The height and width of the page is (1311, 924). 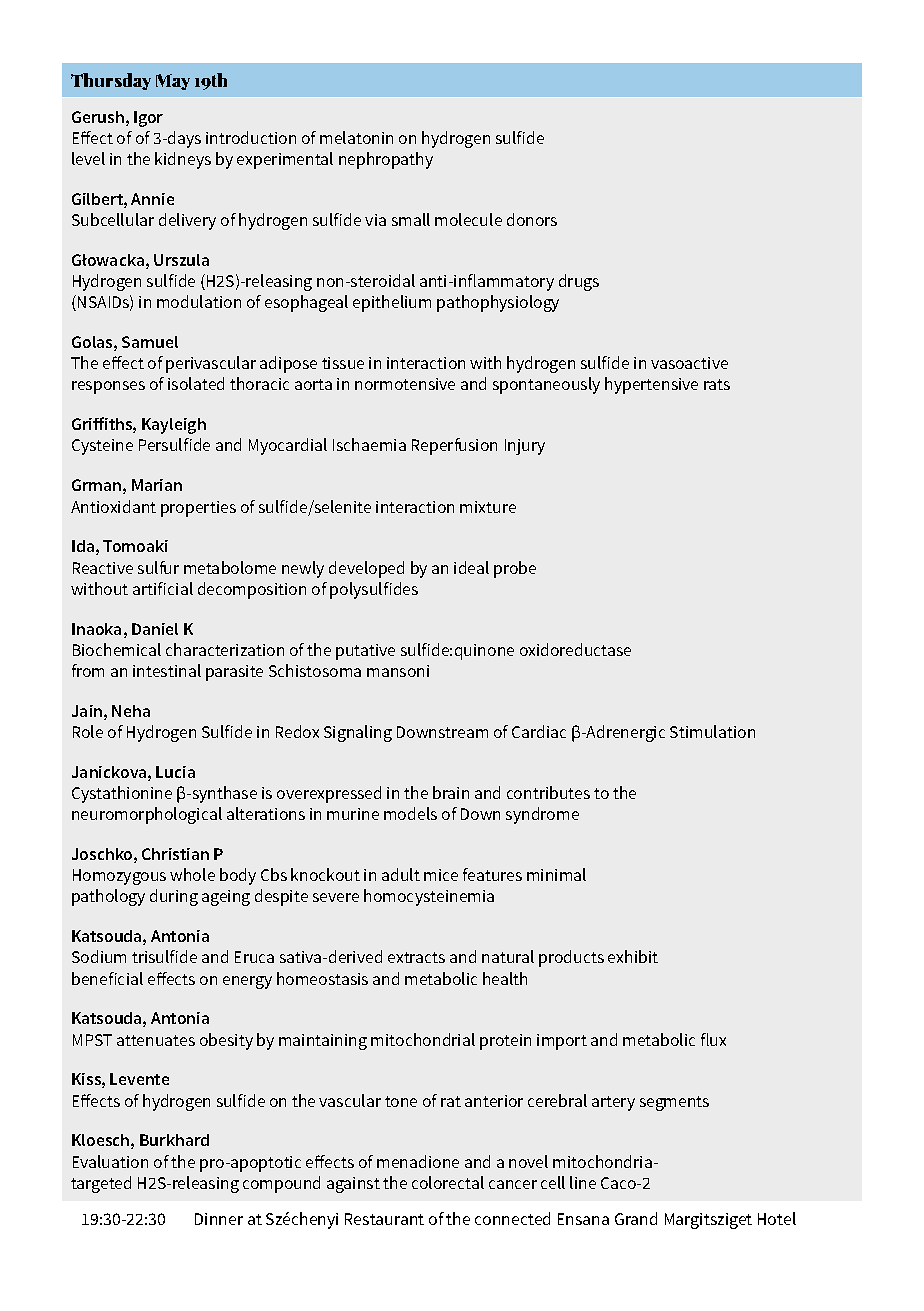 What do you see at coordinates (174, 897) in the page?
I see `during` at bounding box center [174, 897].
